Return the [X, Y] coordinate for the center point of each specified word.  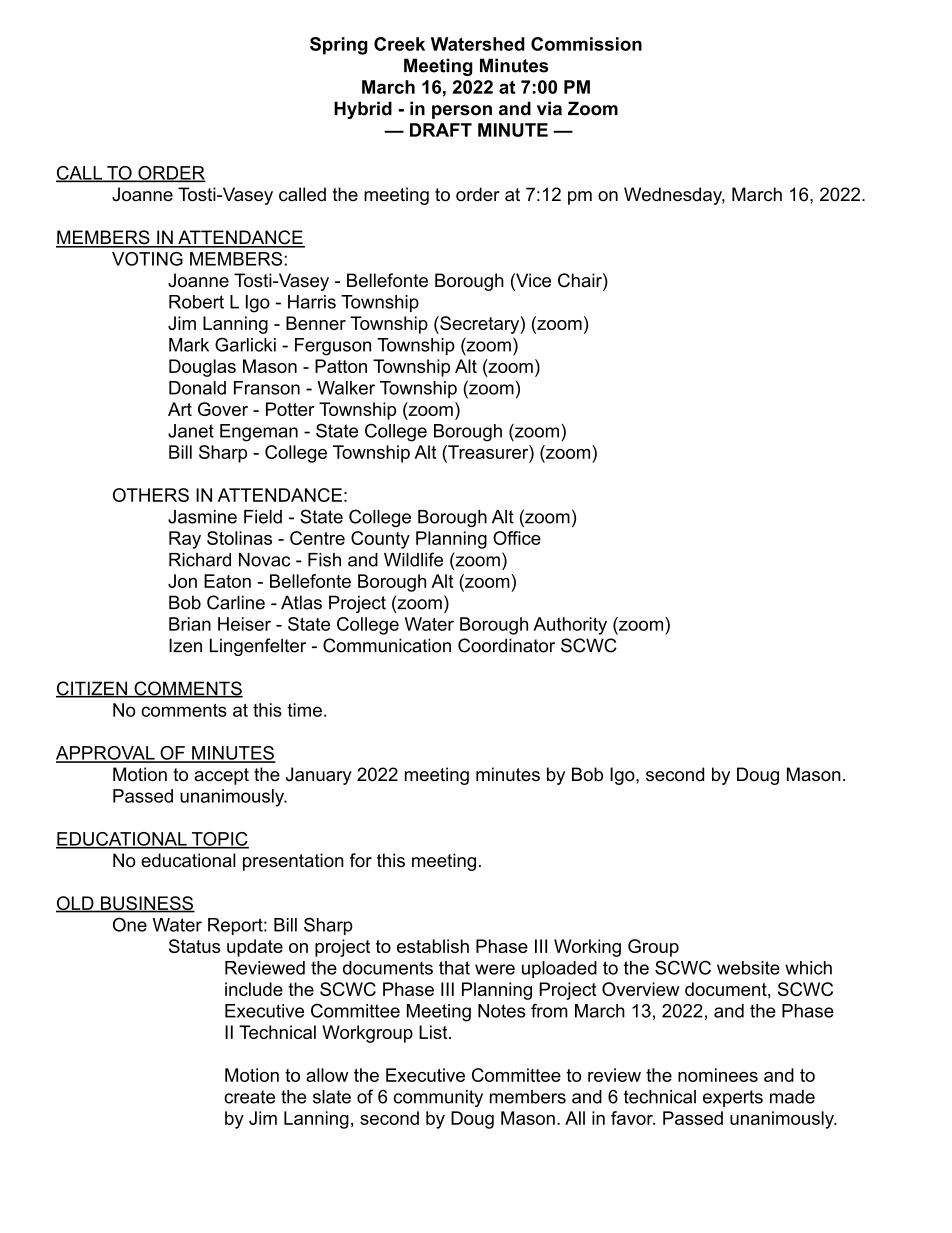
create [249, 1097]
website [748, 968]
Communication [387, 645]
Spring [339, 46]
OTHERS [151, 495]
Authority [570, 626]
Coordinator [506, 645]
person [462, 112]
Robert [196, 302]
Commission [586, 44]
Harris [312, 302]
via [549, 108]
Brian [190, 624]
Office [517, 538]
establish [433, 946]
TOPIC [219, 840]
